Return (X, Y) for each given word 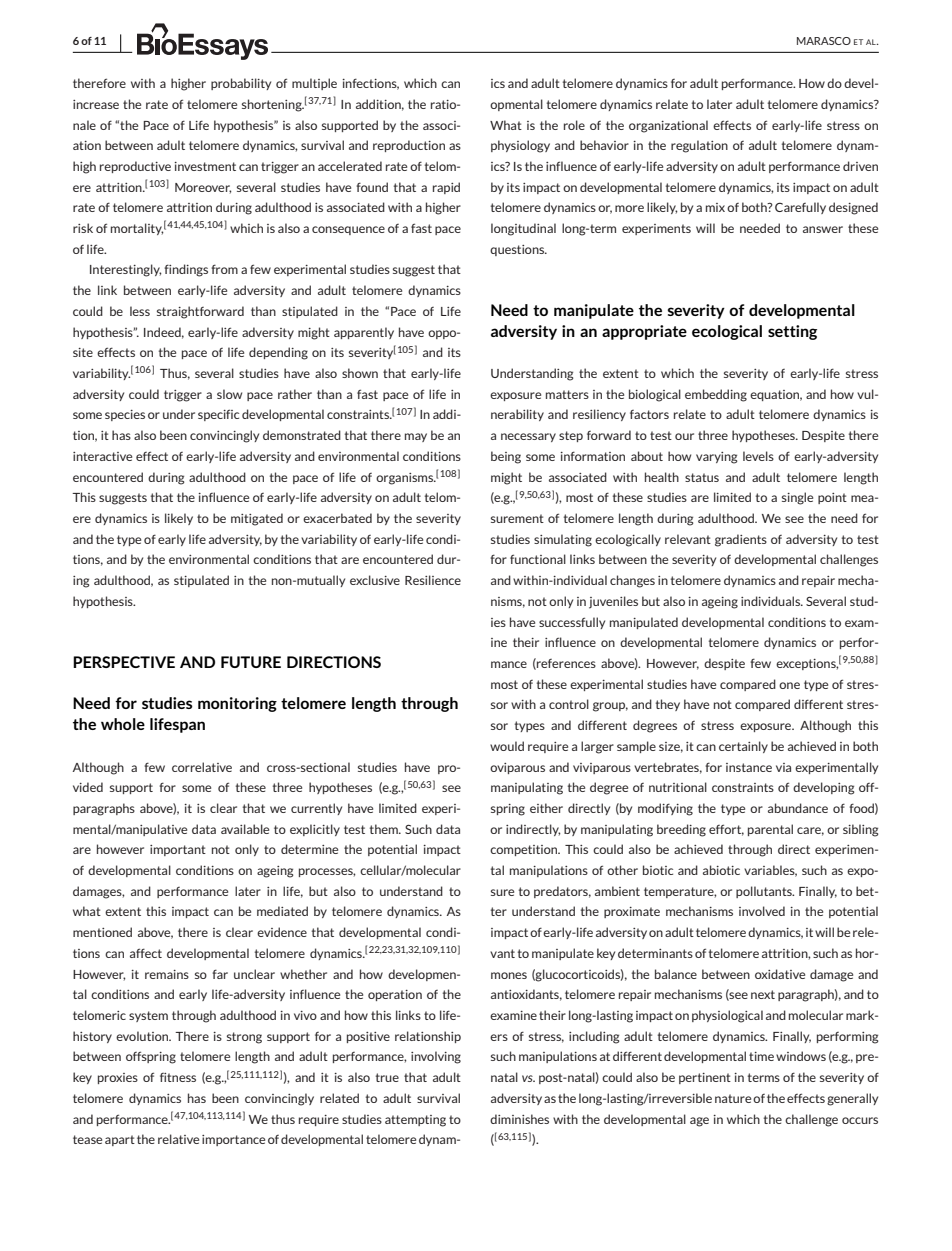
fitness (178, 1077)
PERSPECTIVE (124, 662)
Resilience (433, 580)
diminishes (519, 1119)
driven (860, 166)
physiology (520, 146)
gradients (741, 540)
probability (241, 84)
